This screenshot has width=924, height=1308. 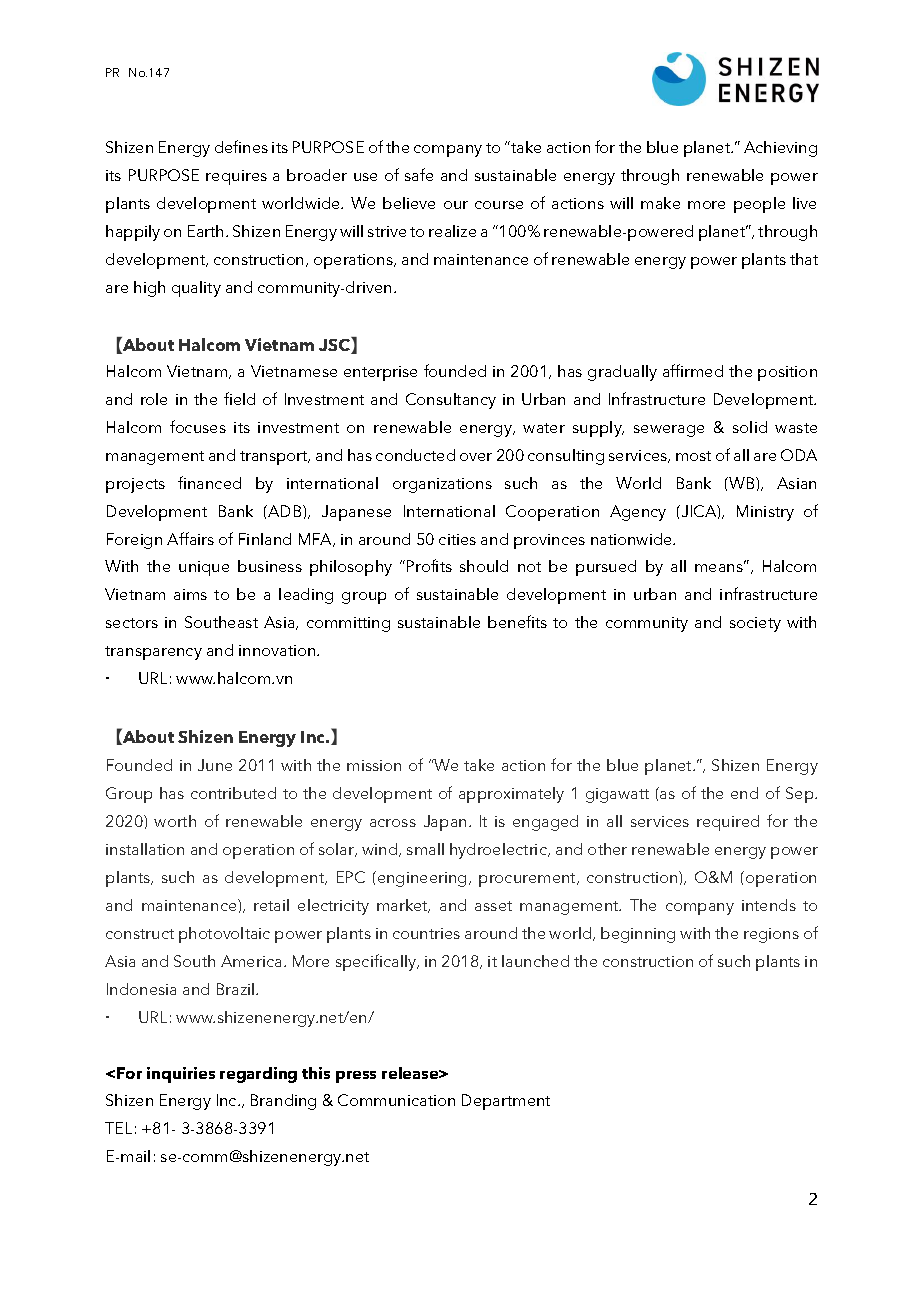 What do you see at coordinates (759, 205) in the screenshot?
I see `people` at bounding box center [759, 205].
